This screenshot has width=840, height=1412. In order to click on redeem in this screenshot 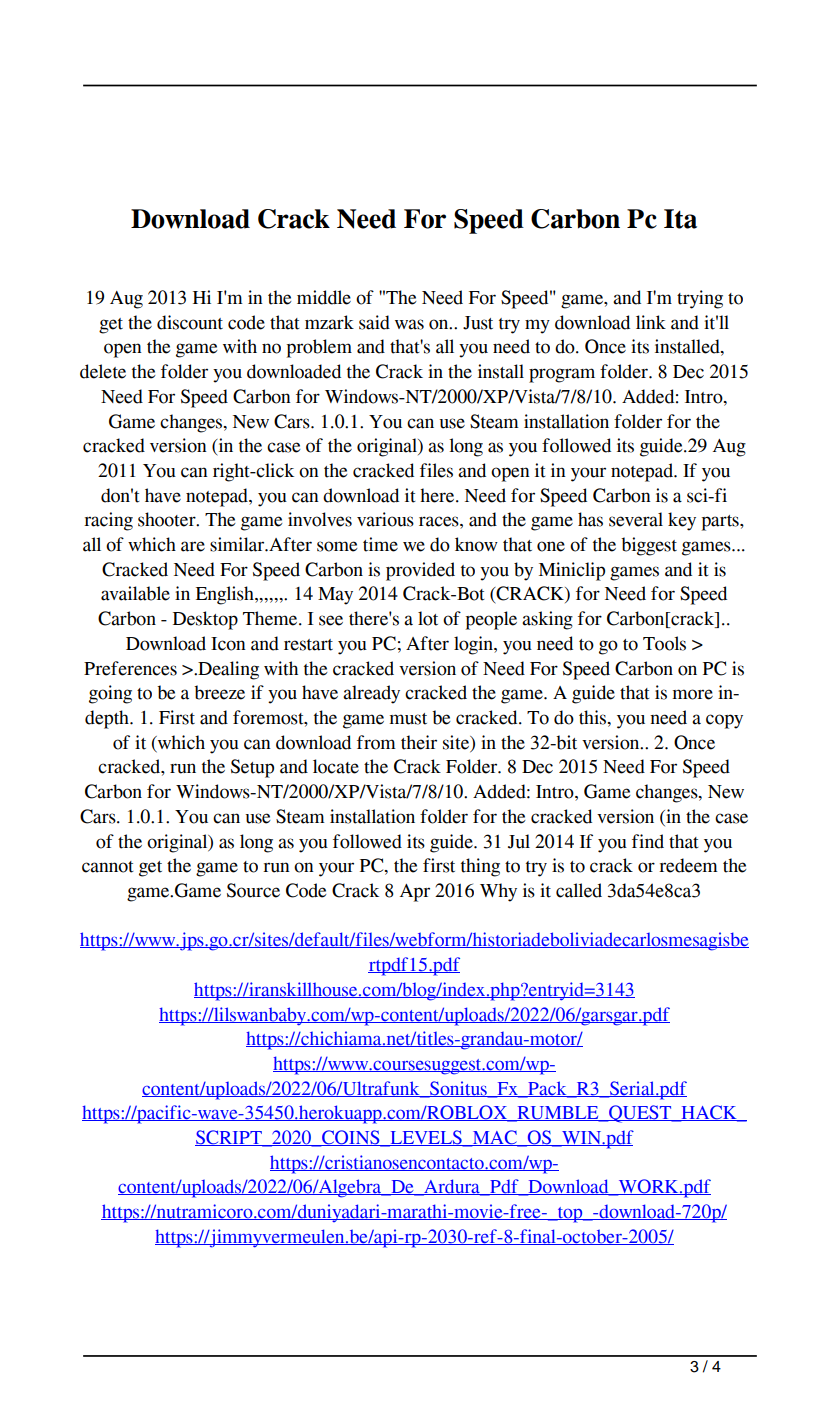, I will do `click(688, 865)`.
